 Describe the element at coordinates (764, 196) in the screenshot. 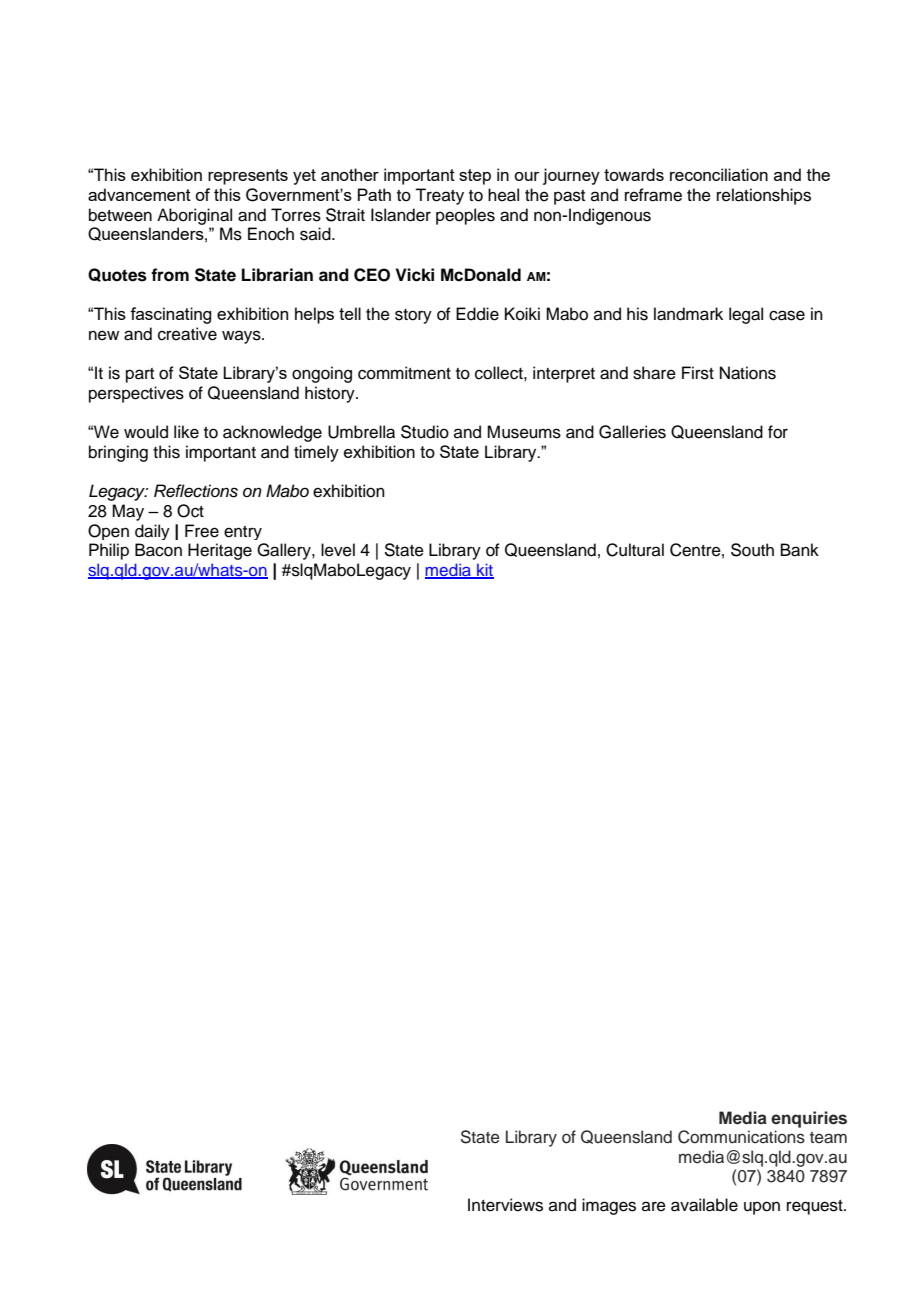

I see `relationships` at that location.
